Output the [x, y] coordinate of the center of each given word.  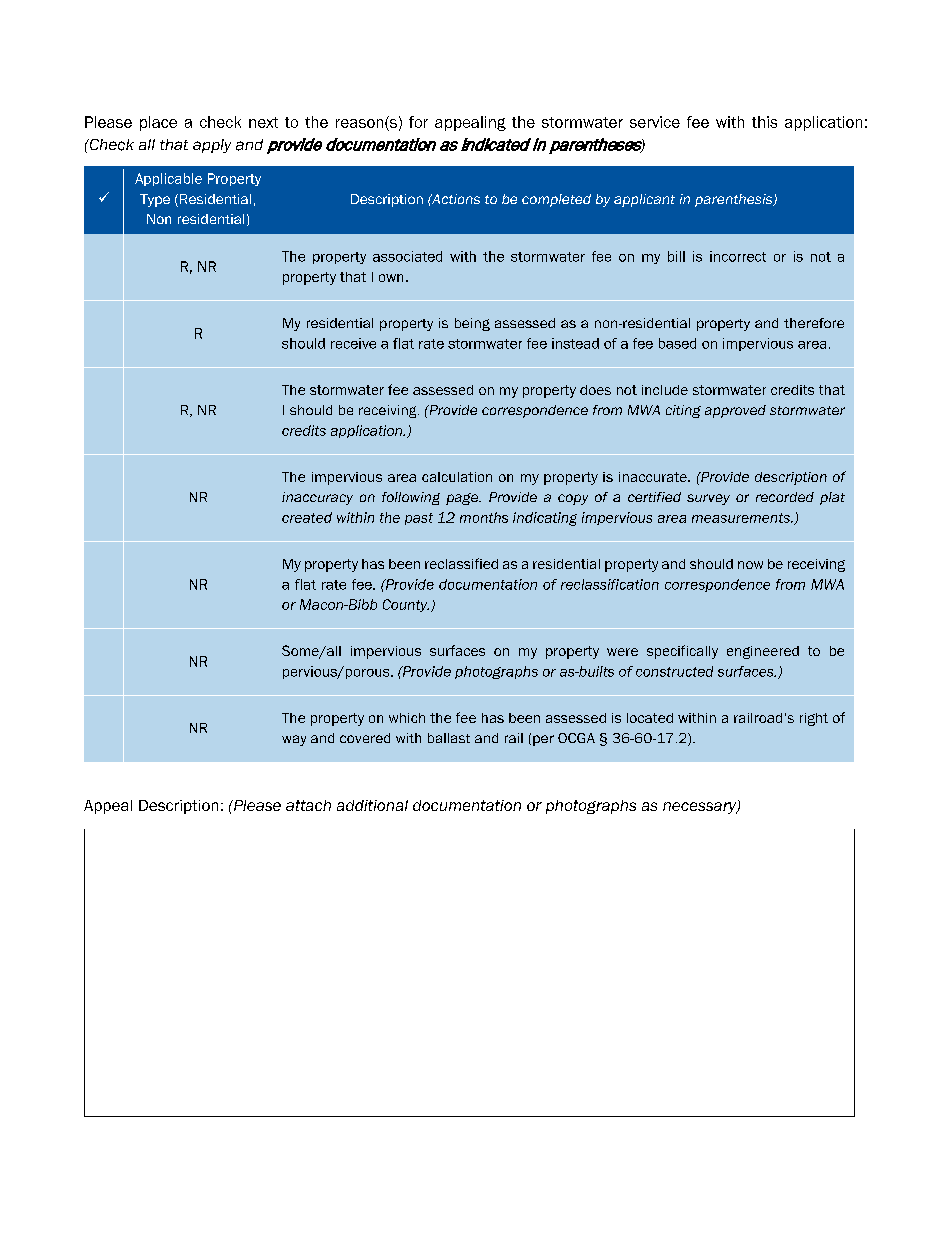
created [307, 517]
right [814, 719]
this [764, 122]
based [677, 343]
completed [556, 200]
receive [353, 343]
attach [308, 805]
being [472, 324]
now [750, 565]
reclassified [461, 563]
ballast [449, 738]
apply [212, 146]
